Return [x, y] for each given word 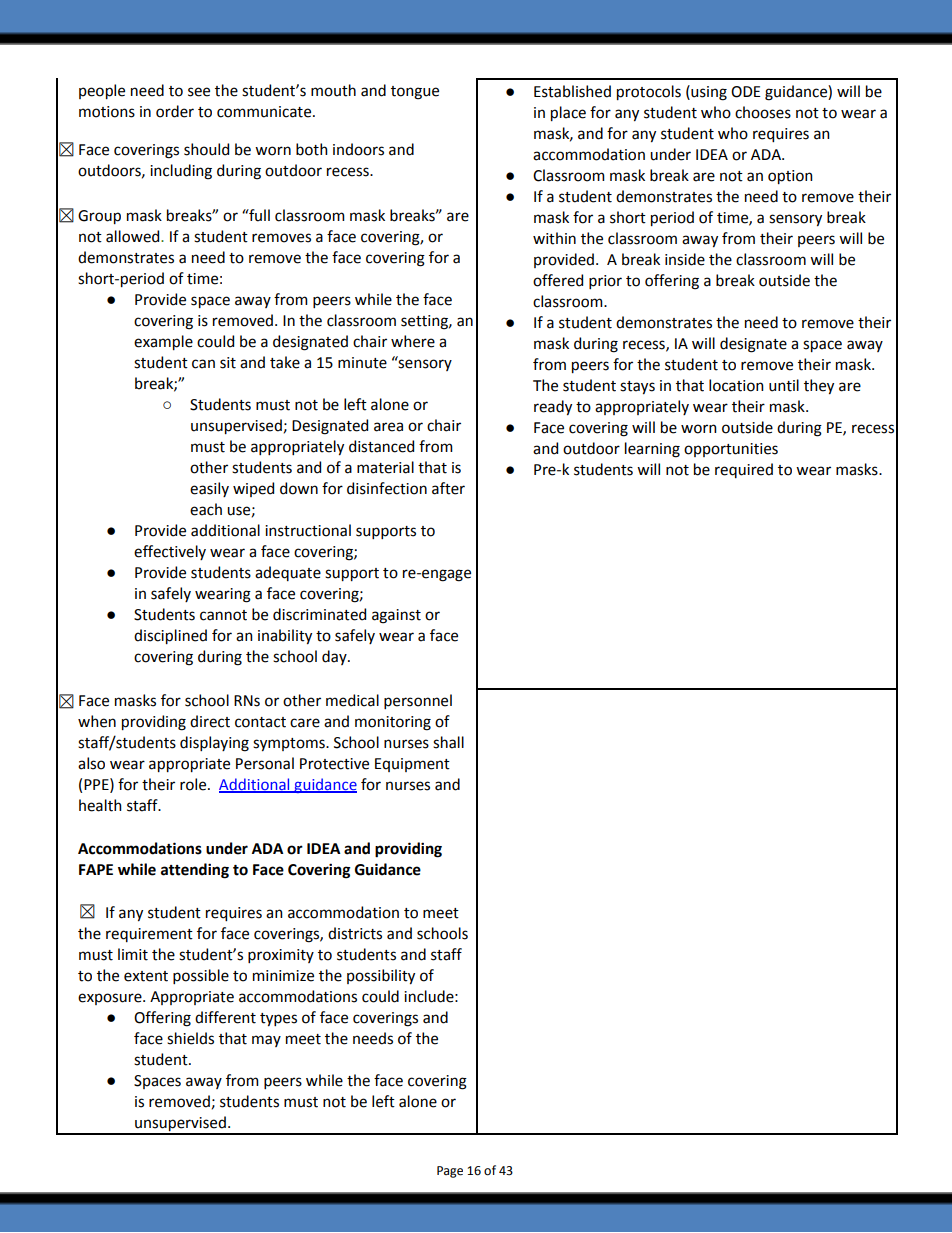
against [396, 616]
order [175, 111]
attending [195, 871]
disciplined [170, 636]
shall [448, 742]
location [736, 385]
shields [190, 1038]
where [413, 341]
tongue [415, 93]
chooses [763, 112]
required [744, 470]
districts [355, 933]
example [163, 342]
